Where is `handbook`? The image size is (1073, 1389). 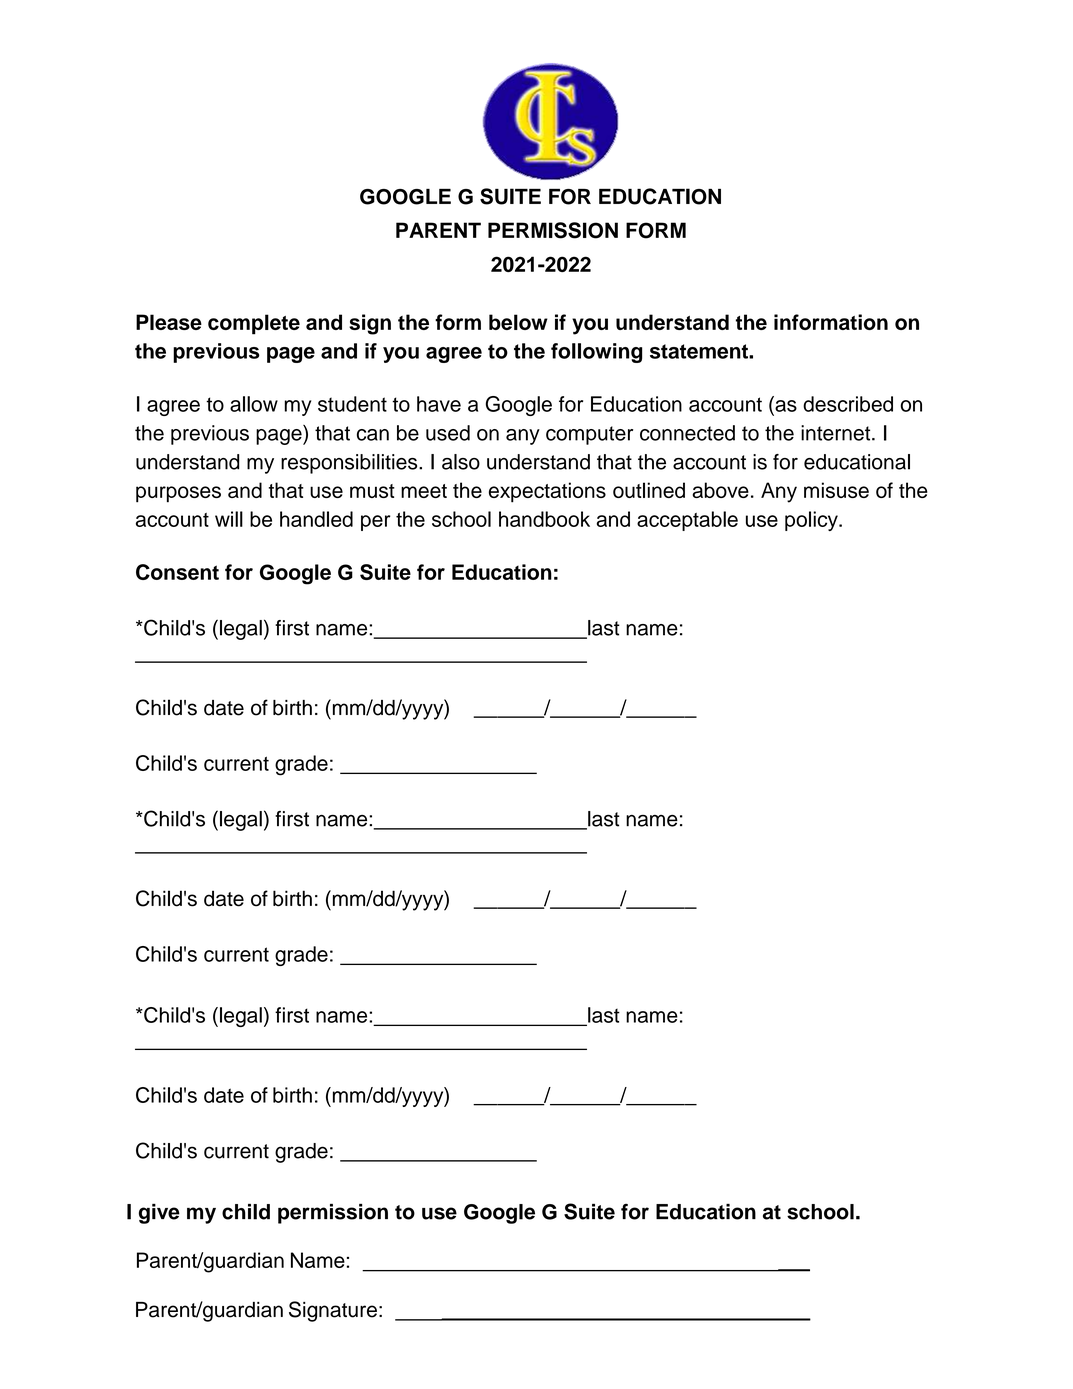
handbook is located at coordinates (544, 519).
